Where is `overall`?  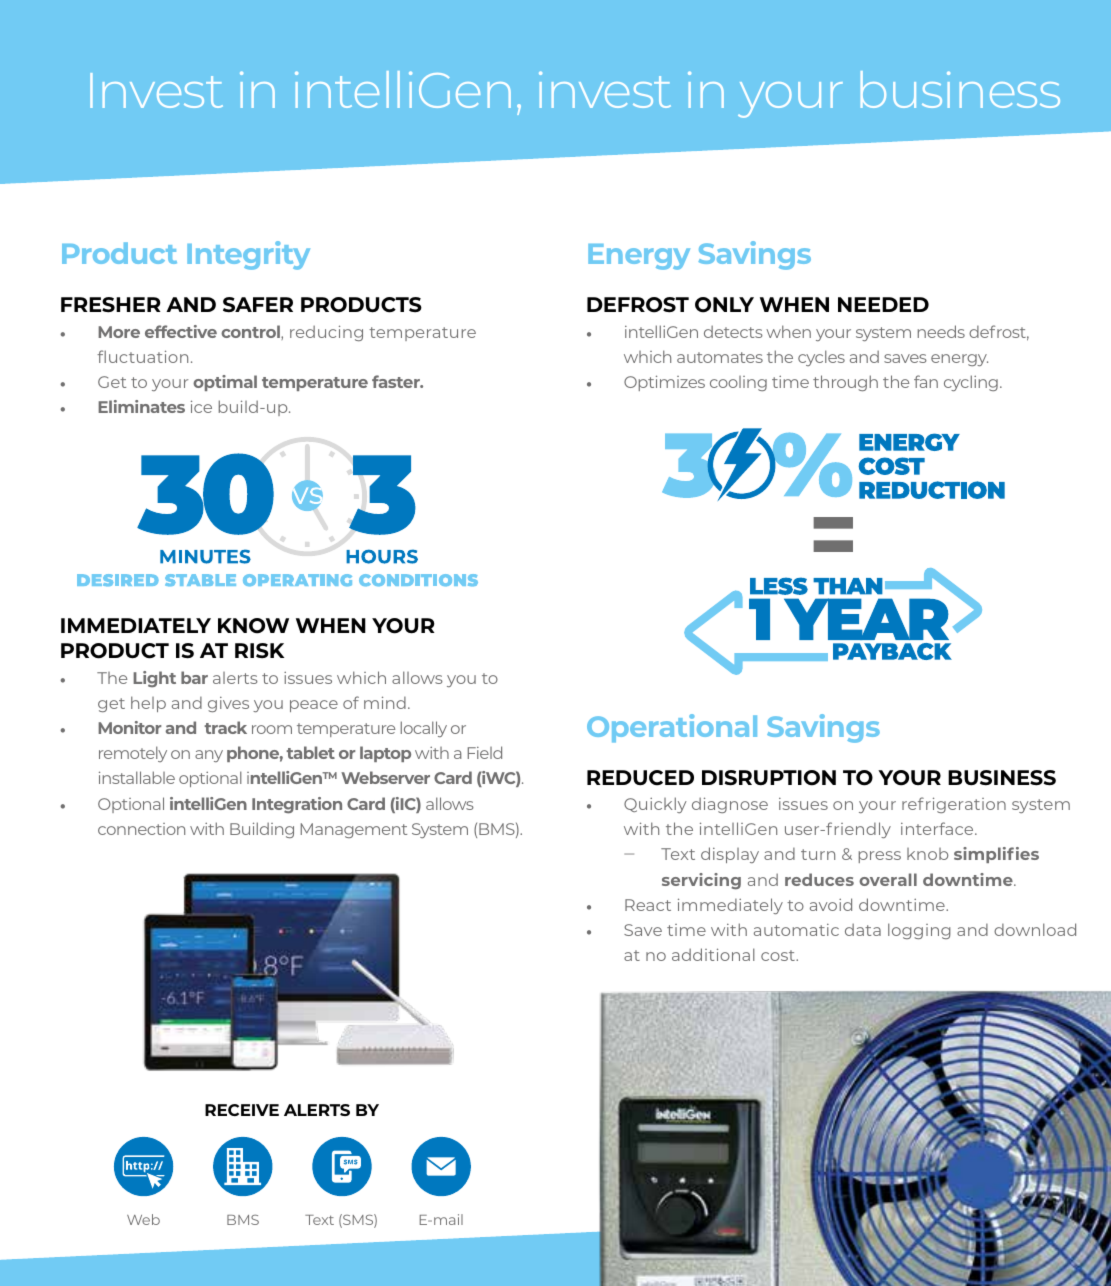
overall is located at coordinates (888, 879).
